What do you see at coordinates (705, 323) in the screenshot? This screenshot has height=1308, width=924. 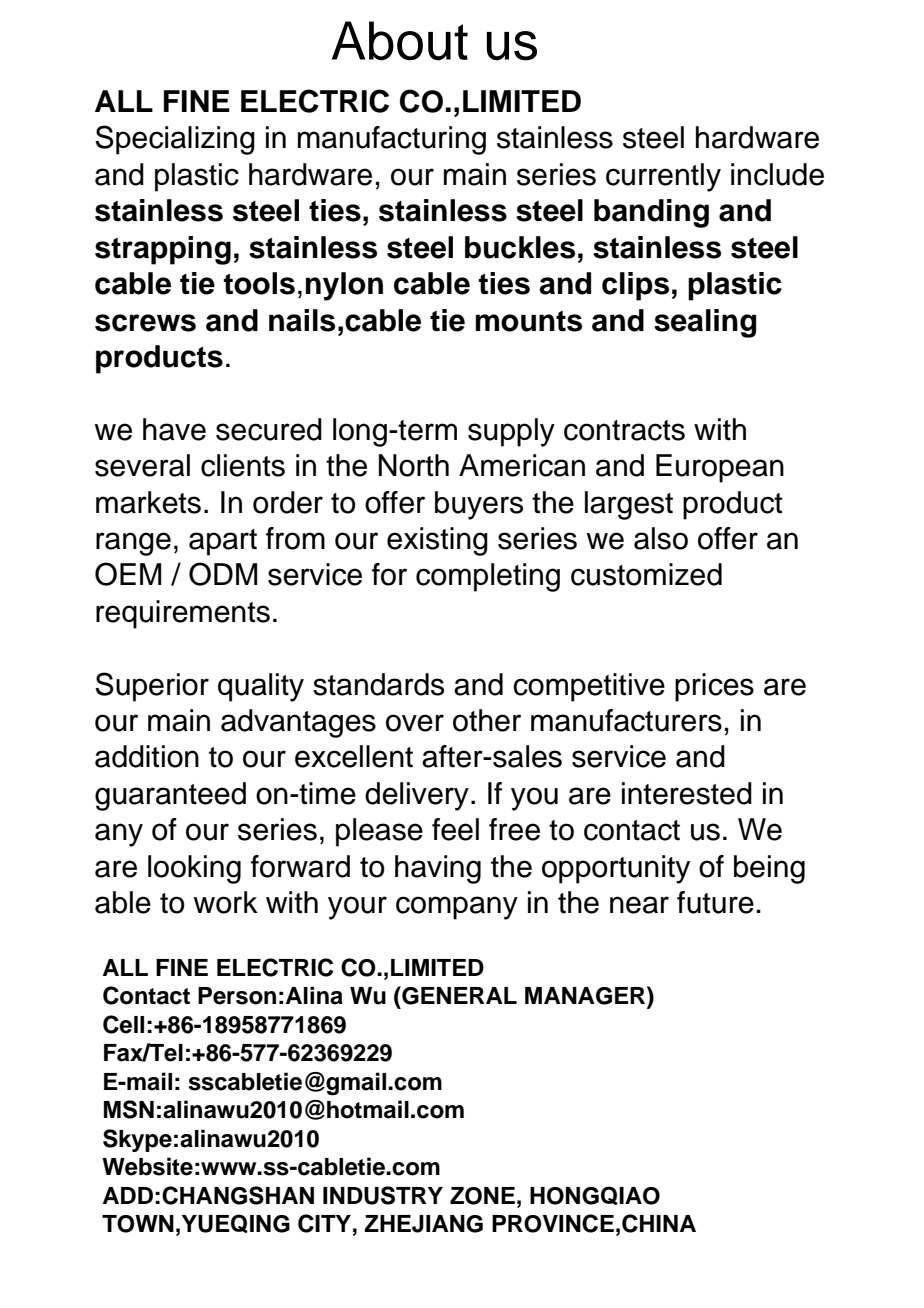 I see `sealing` at bounding box center [705, 323].
